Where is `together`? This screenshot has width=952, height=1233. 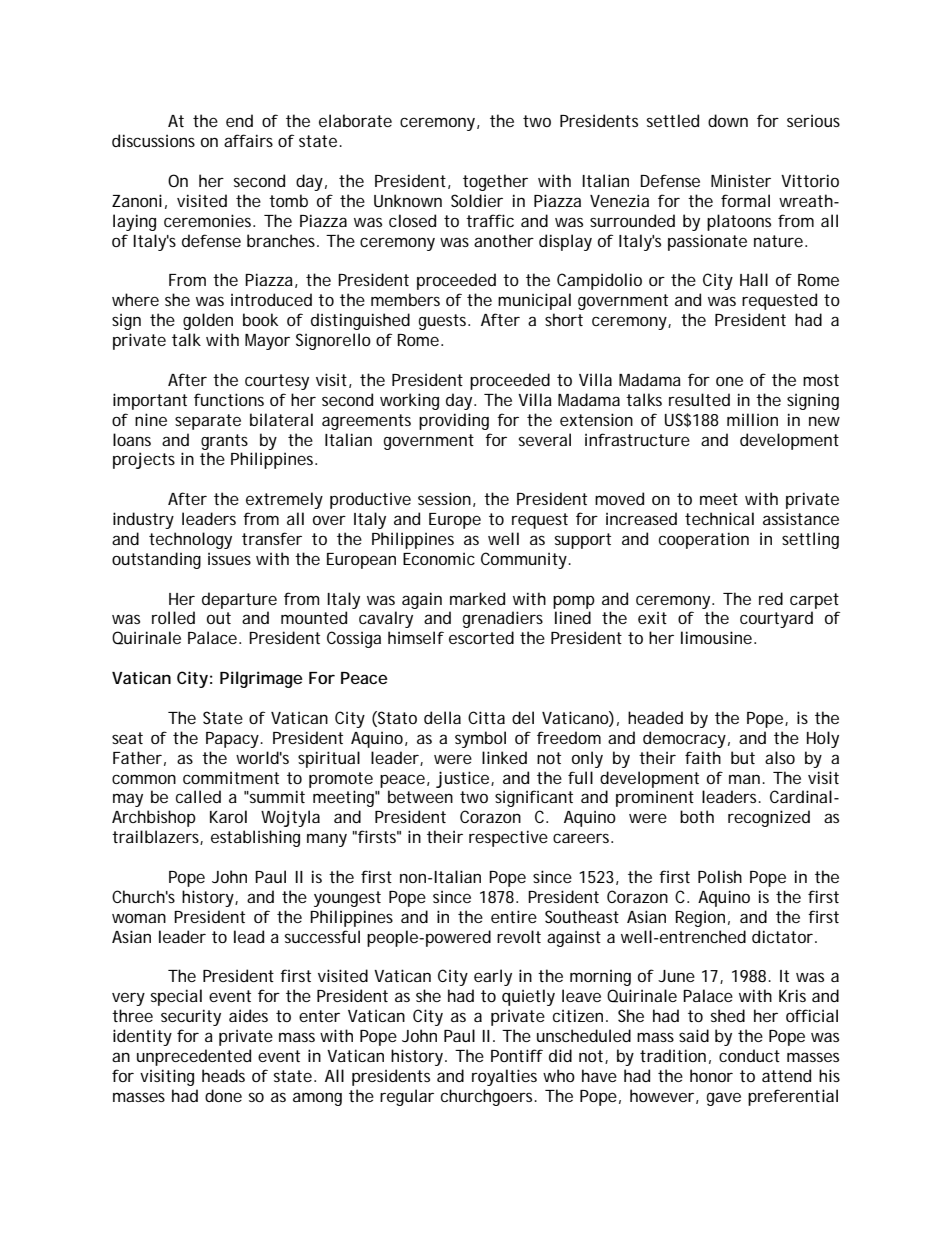 together is located at coordinates (495, 182).
